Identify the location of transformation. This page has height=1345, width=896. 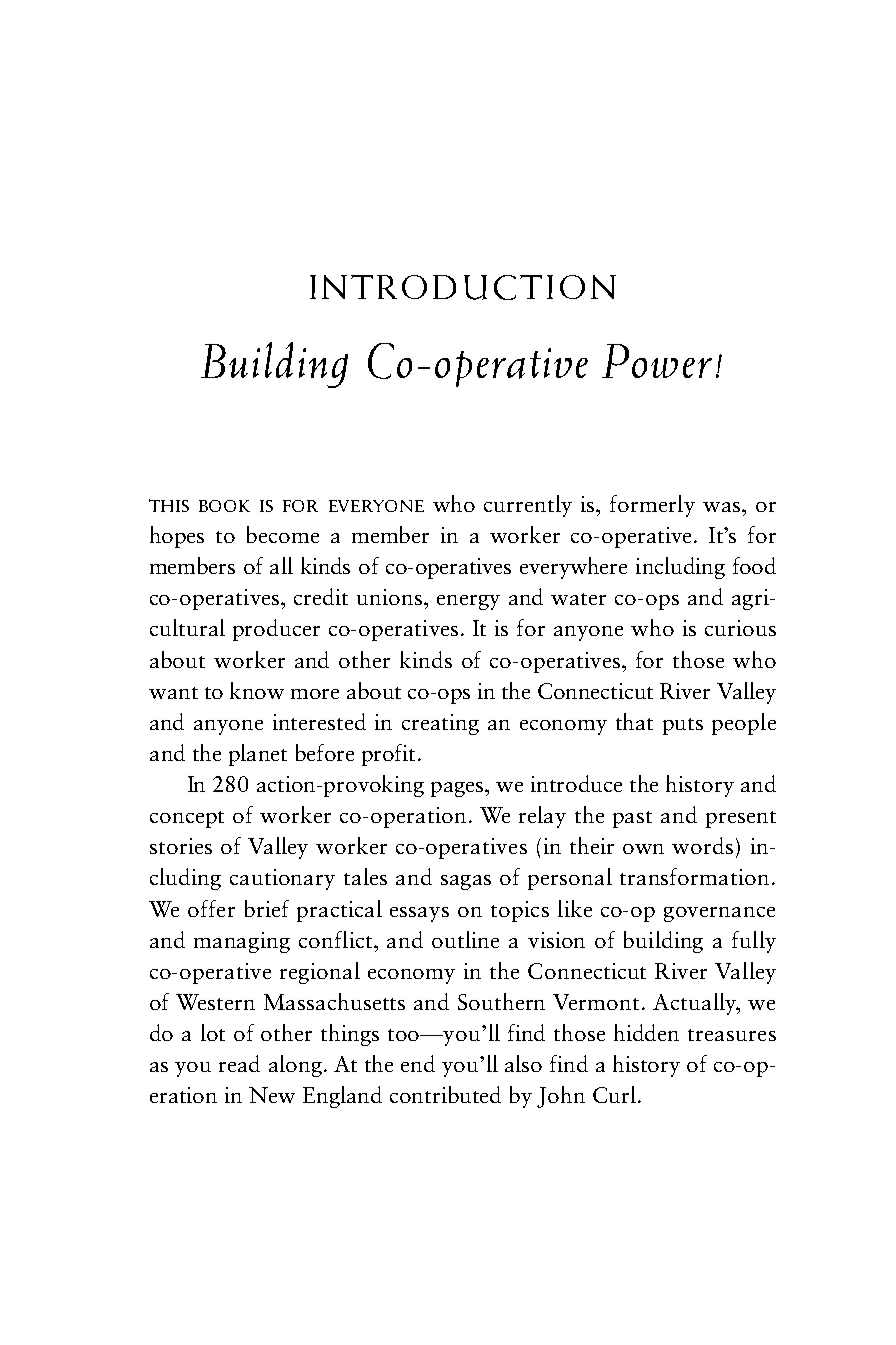
(694, 876).
